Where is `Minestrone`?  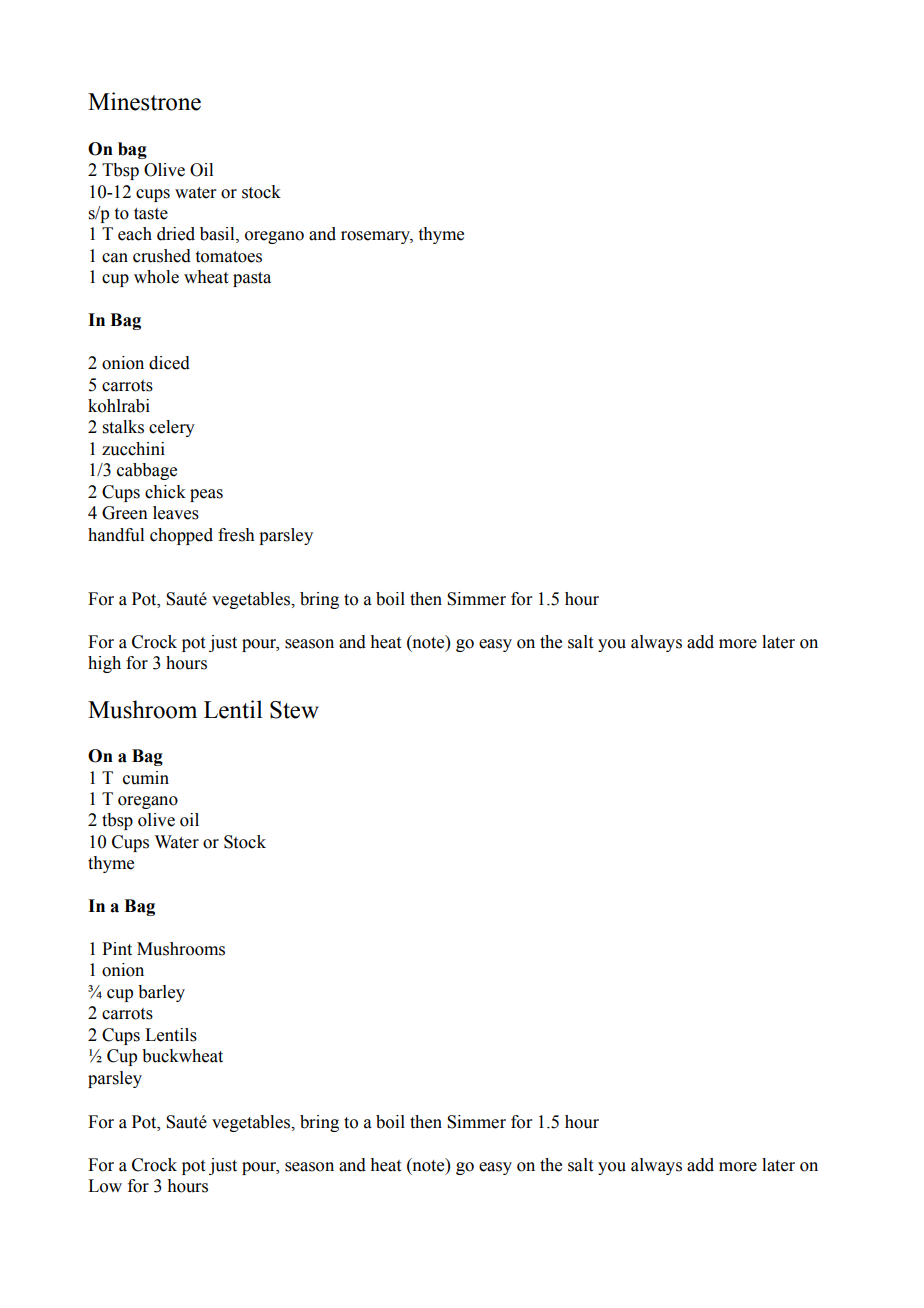
Minestrone is located at coordinates (144, 101).
